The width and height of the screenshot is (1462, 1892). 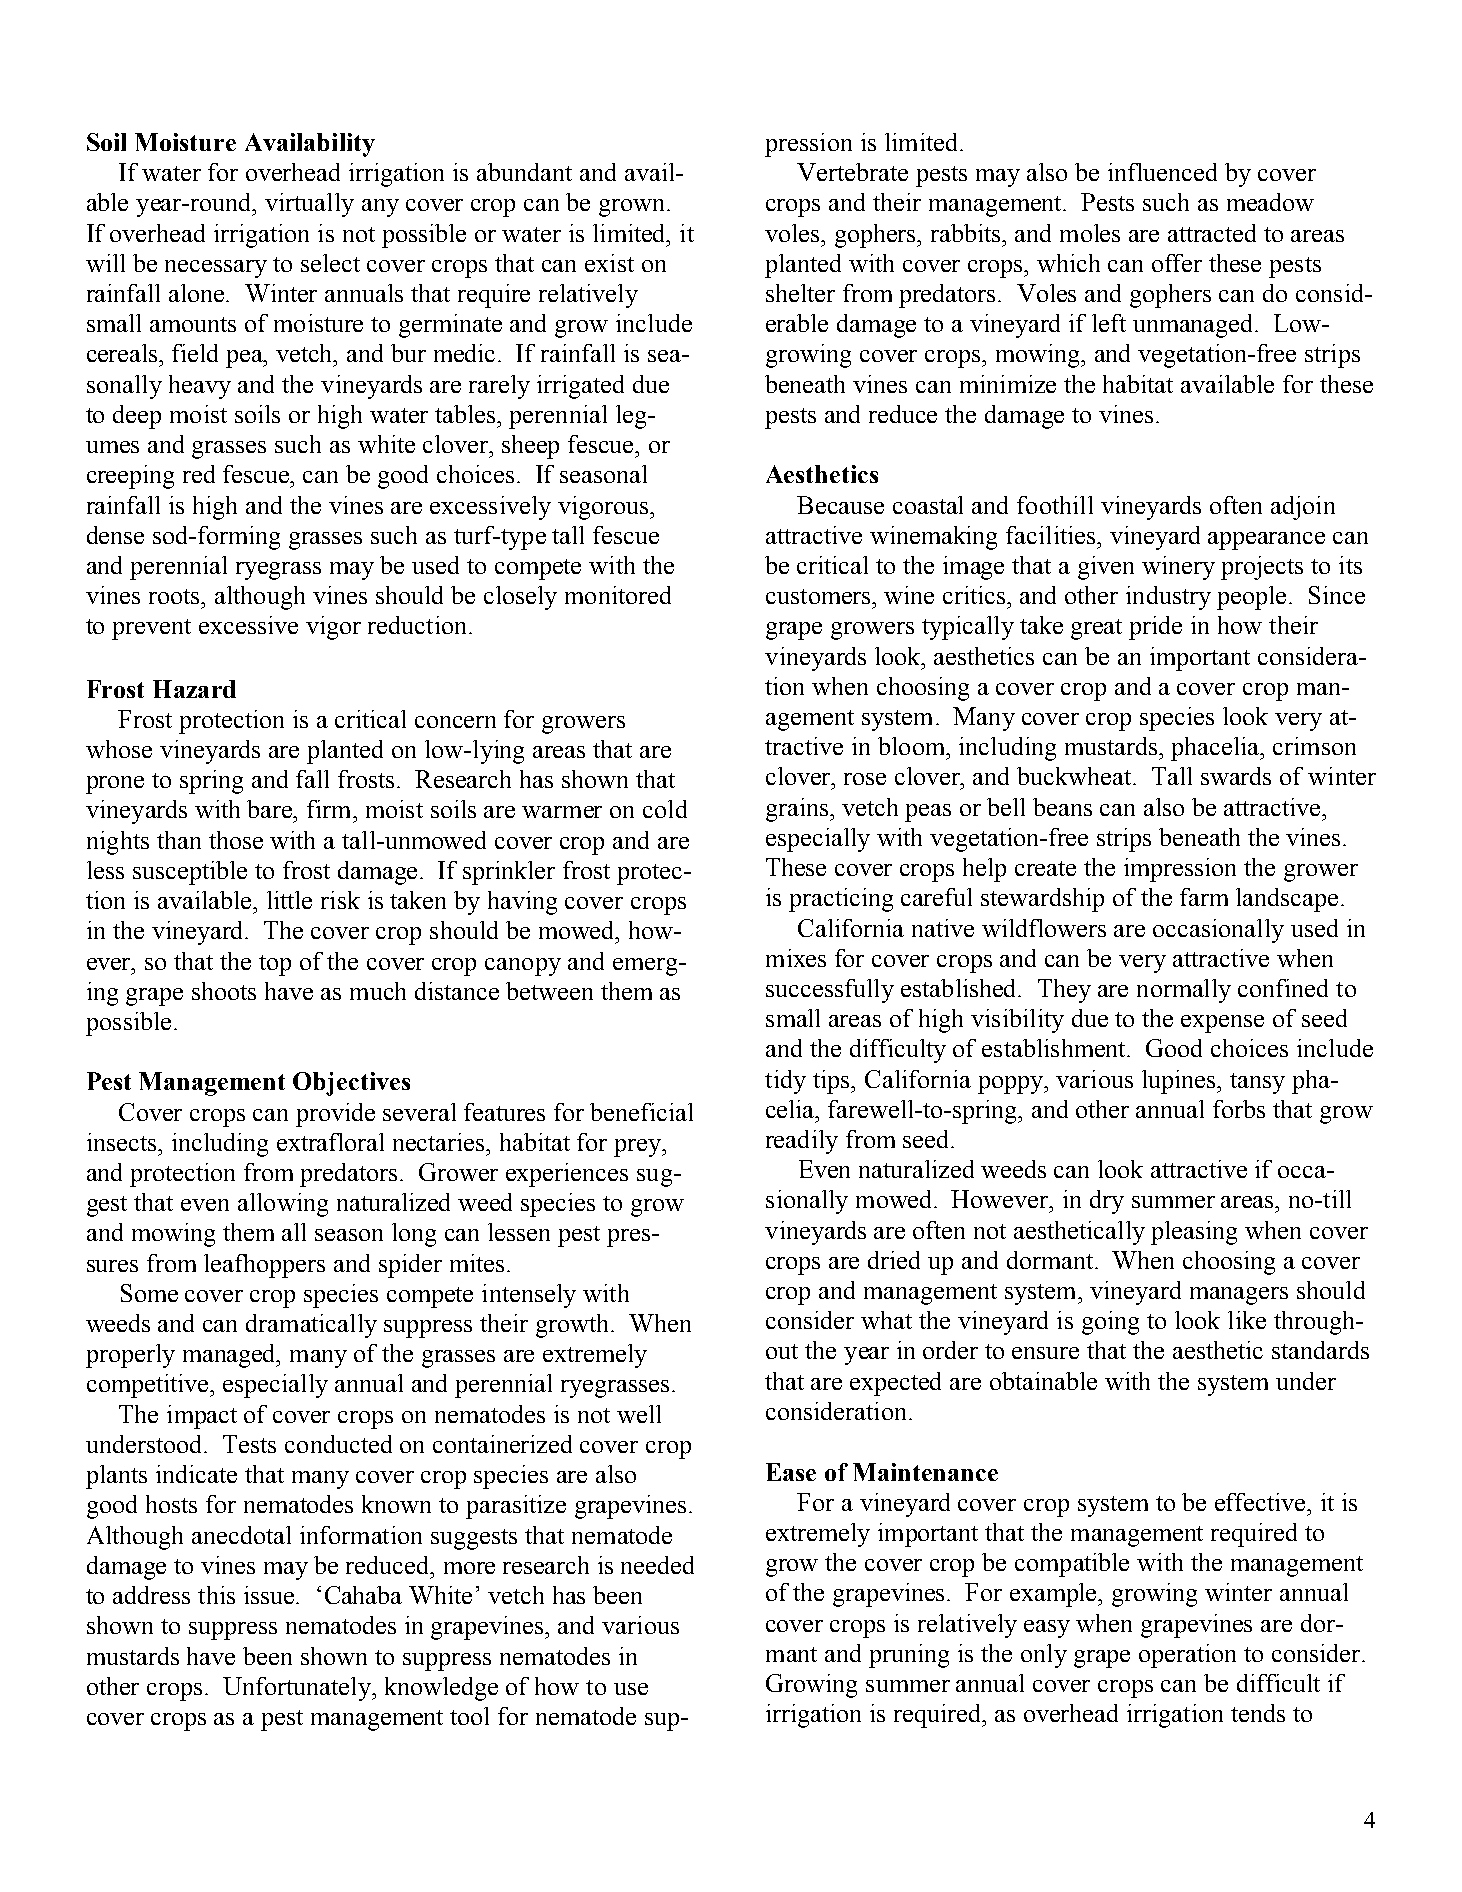 What do you see at coordinates (309, 205) in the screenshot?
I see `virtually` at bounding box center [309, 205].
